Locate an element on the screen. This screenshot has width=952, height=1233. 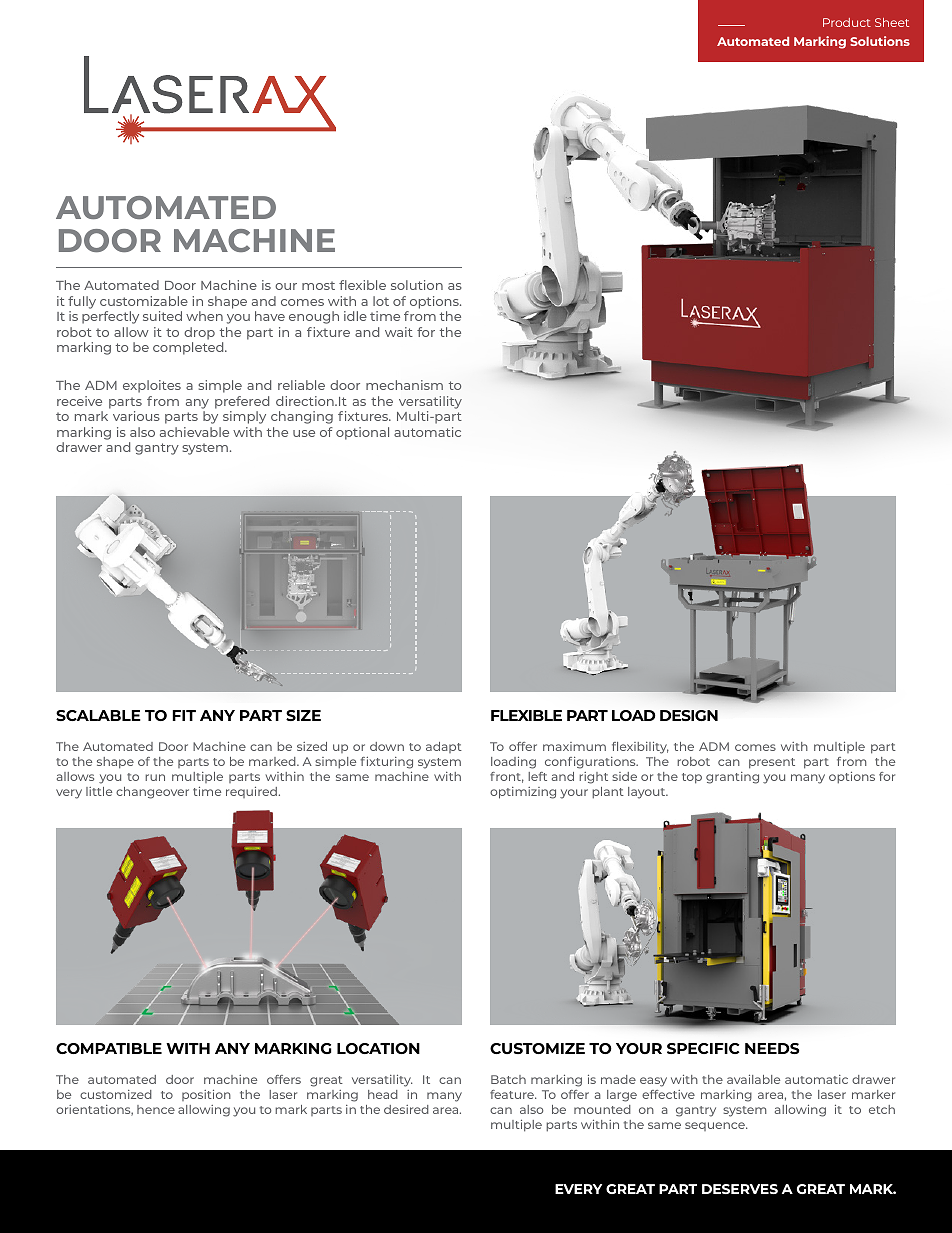
drop is located at coordinates (199, 333).
